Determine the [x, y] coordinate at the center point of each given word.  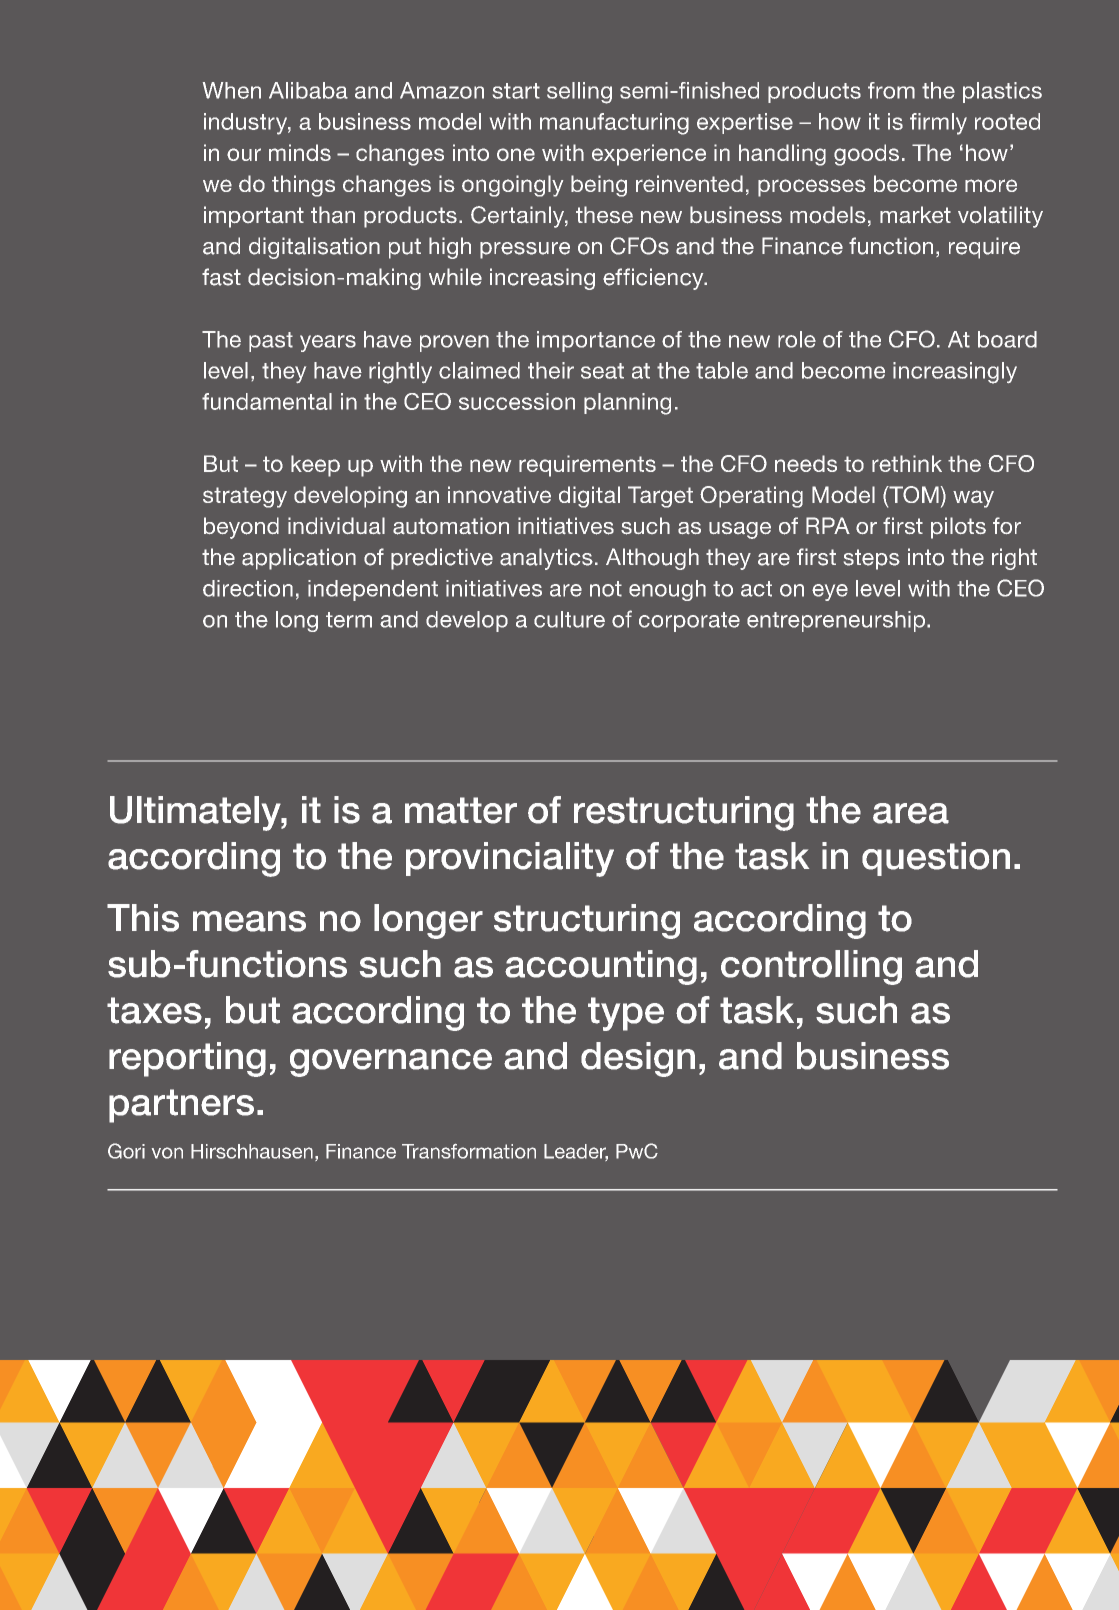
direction [248, 588]
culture [569, 619]
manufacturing [614, 124]
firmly [938, 124]
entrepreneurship [837, 621]
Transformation [469, 1151]
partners [181, 1106]
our [244, 154]
